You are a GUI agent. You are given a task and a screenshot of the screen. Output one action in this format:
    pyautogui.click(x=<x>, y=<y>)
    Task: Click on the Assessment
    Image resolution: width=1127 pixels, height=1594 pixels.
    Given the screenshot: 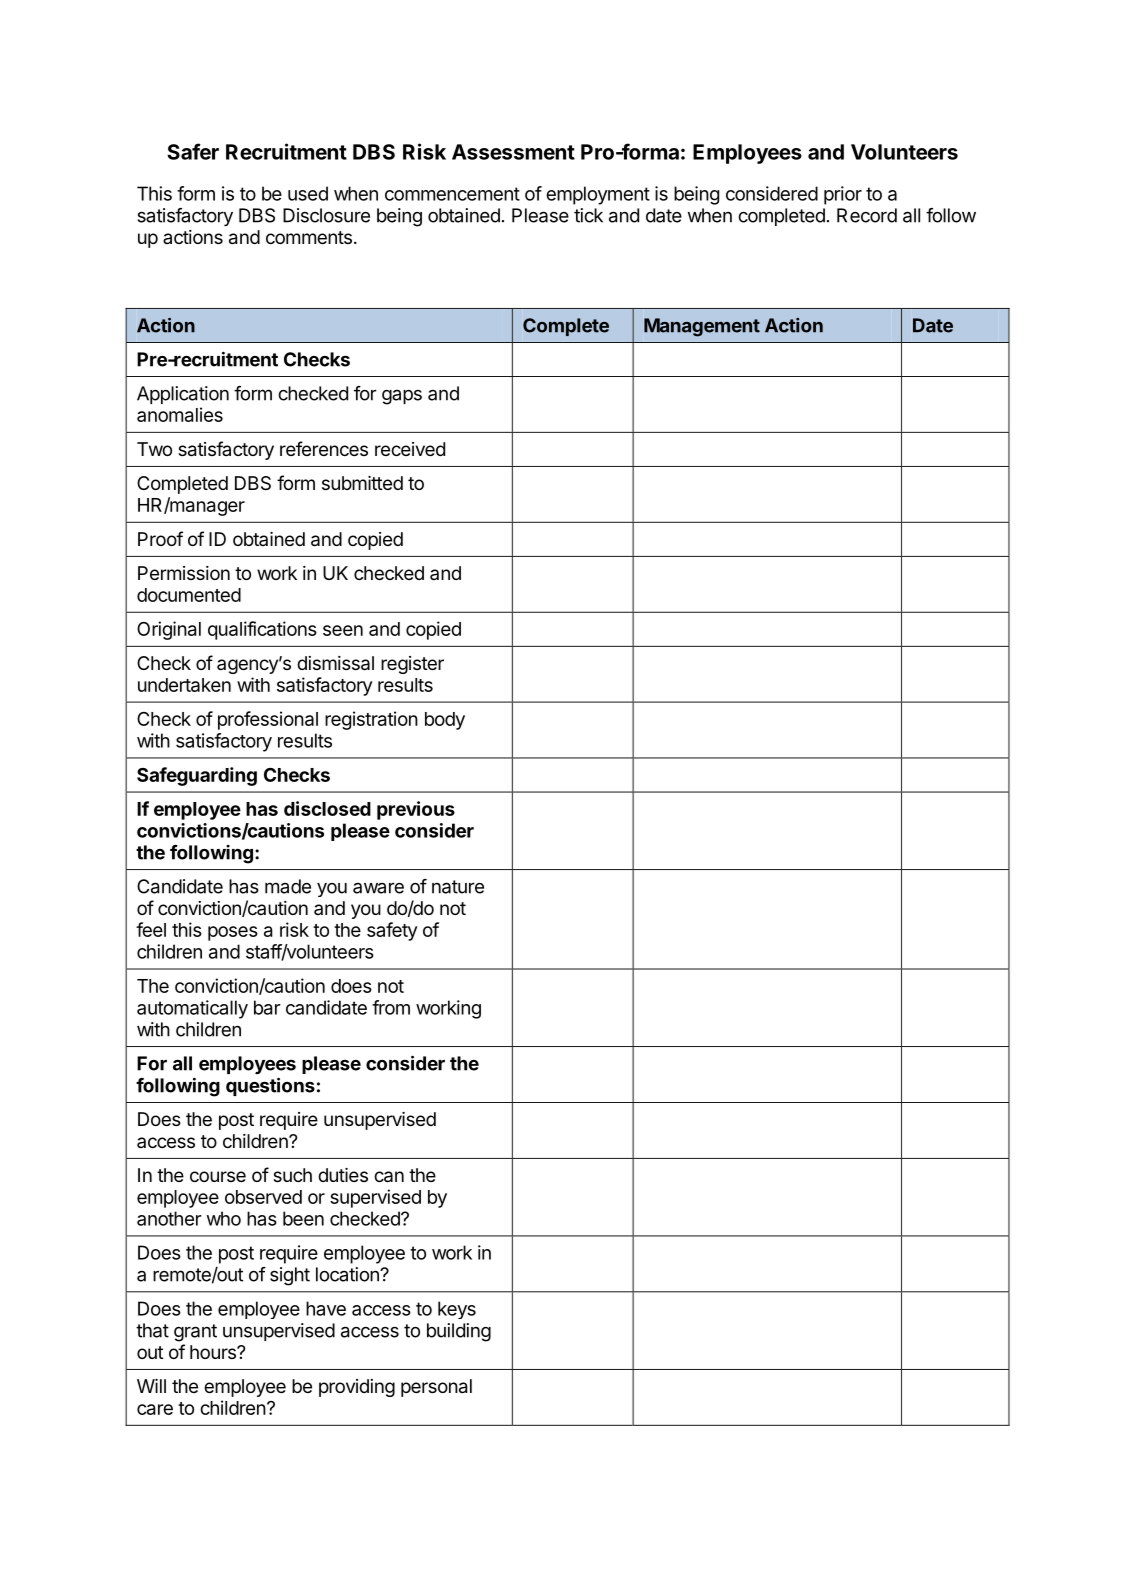 What is the action you would take?
    pyautogui.click(x=513, y=152)
